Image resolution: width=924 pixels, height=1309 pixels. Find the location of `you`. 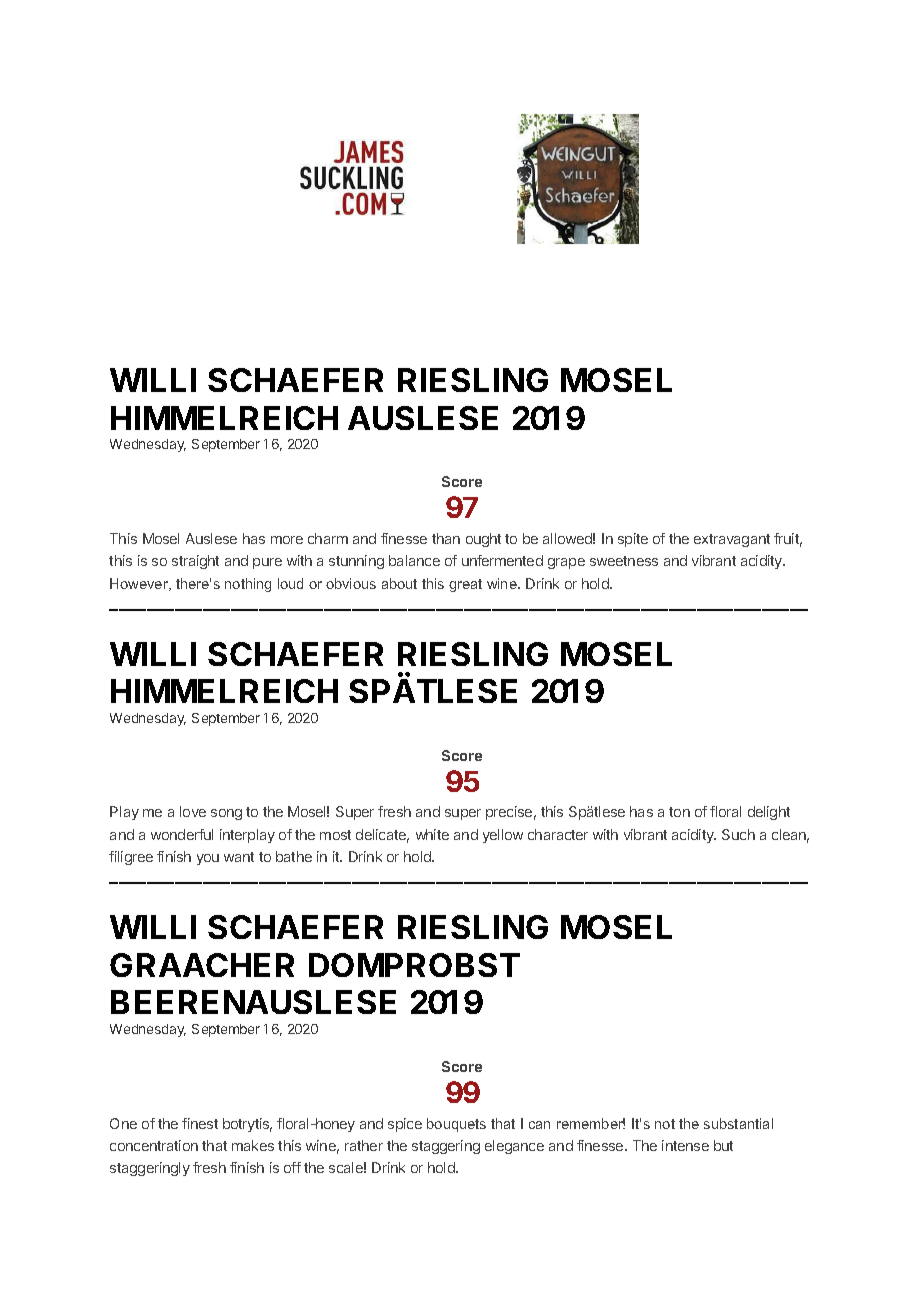

you is located at coordinates (208, 859).
